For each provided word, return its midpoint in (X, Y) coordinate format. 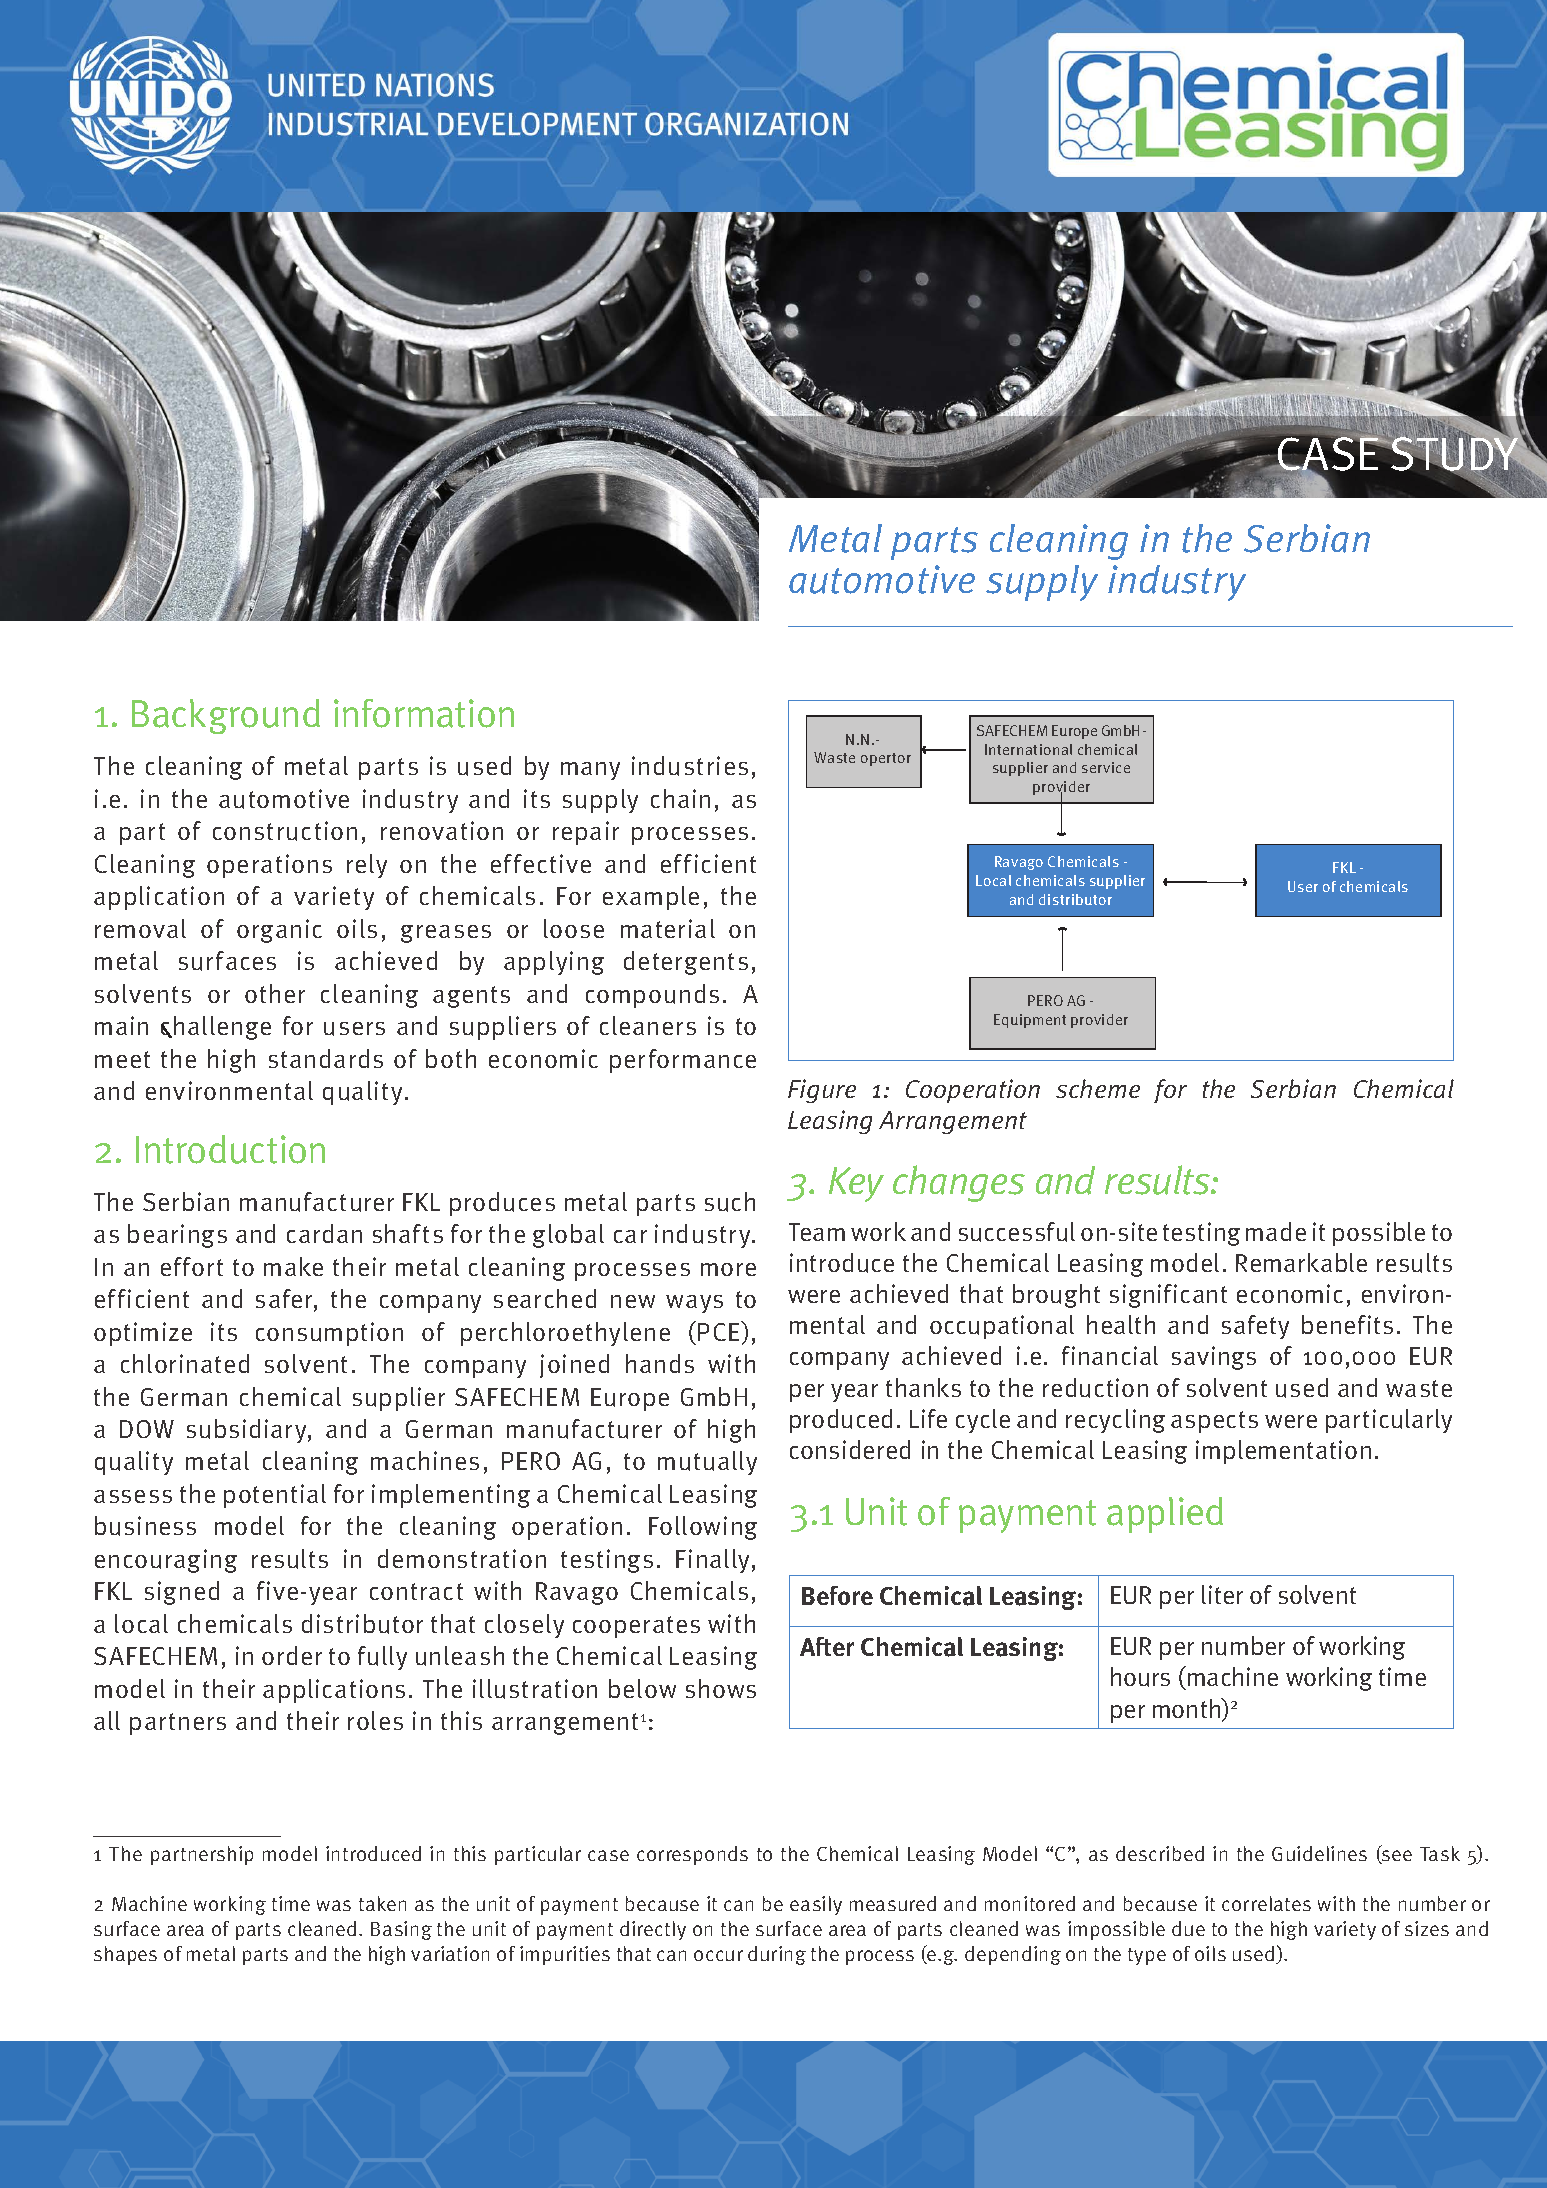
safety (1255, 1327)
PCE (720, 1331)
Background (226, 716)
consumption (329, 1334)
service (1106, 767)
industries (690, 766)
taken (382, 1903)
